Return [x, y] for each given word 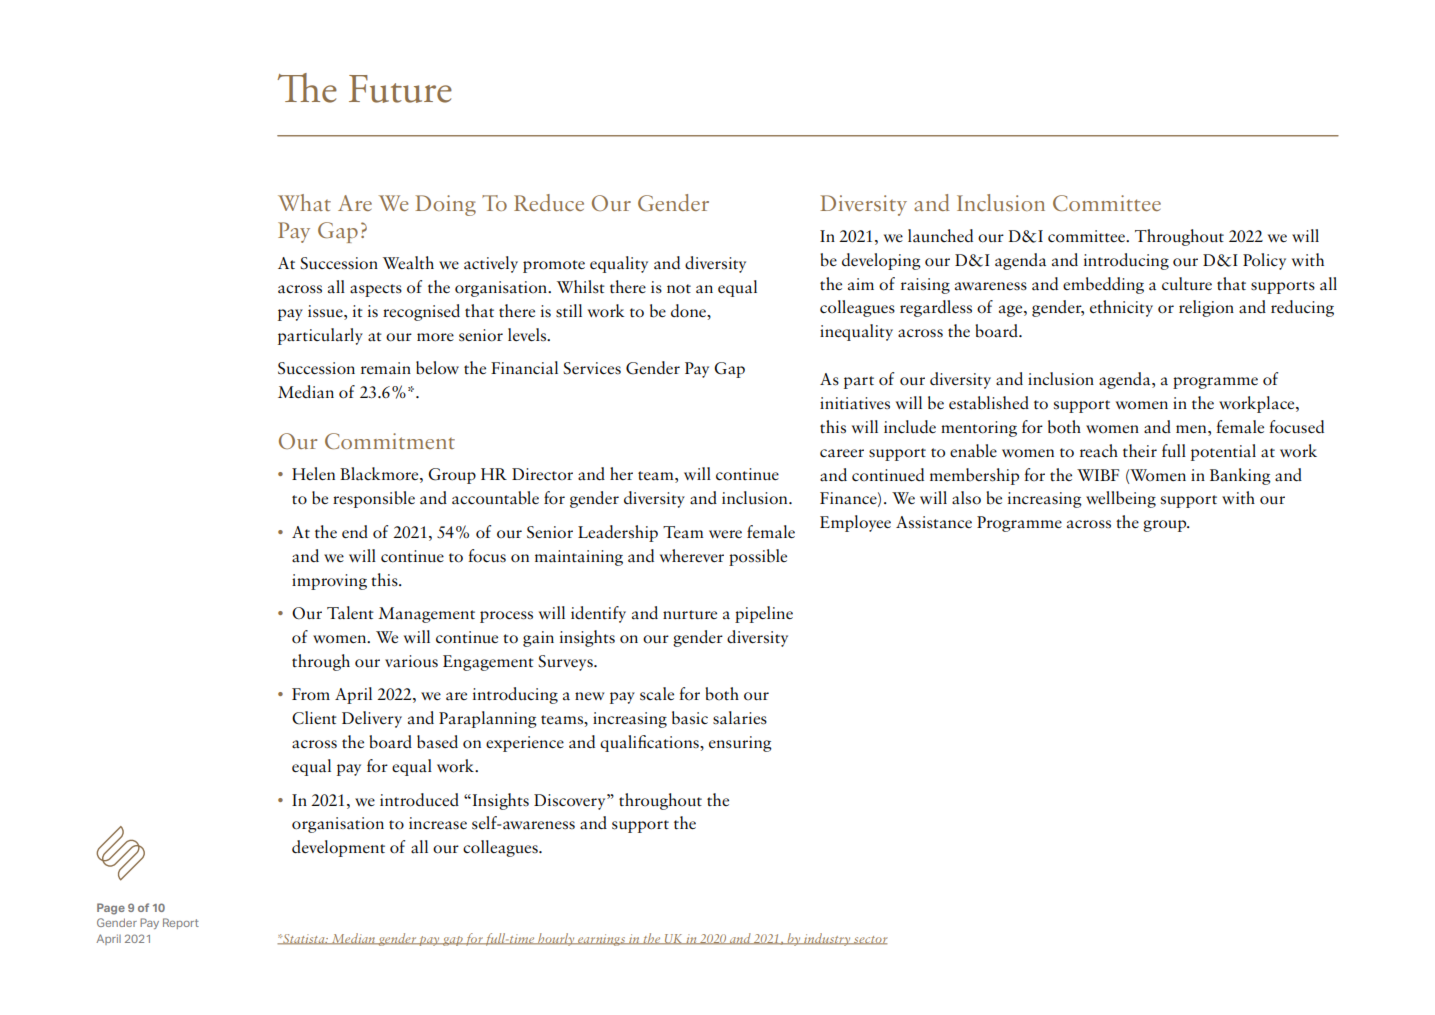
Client [314, 718]
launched [940, 235]
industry [827, 939]
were [725, 534]
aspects [376, 290]
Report [181, 923]
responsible [374, 499]
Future [400, 89]
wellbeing [1121, 499]
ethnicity [1121, 308]
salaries [740, 718]
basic [690, 718]
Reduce [549, 202]
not [679, 289]
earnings [602, 940]
